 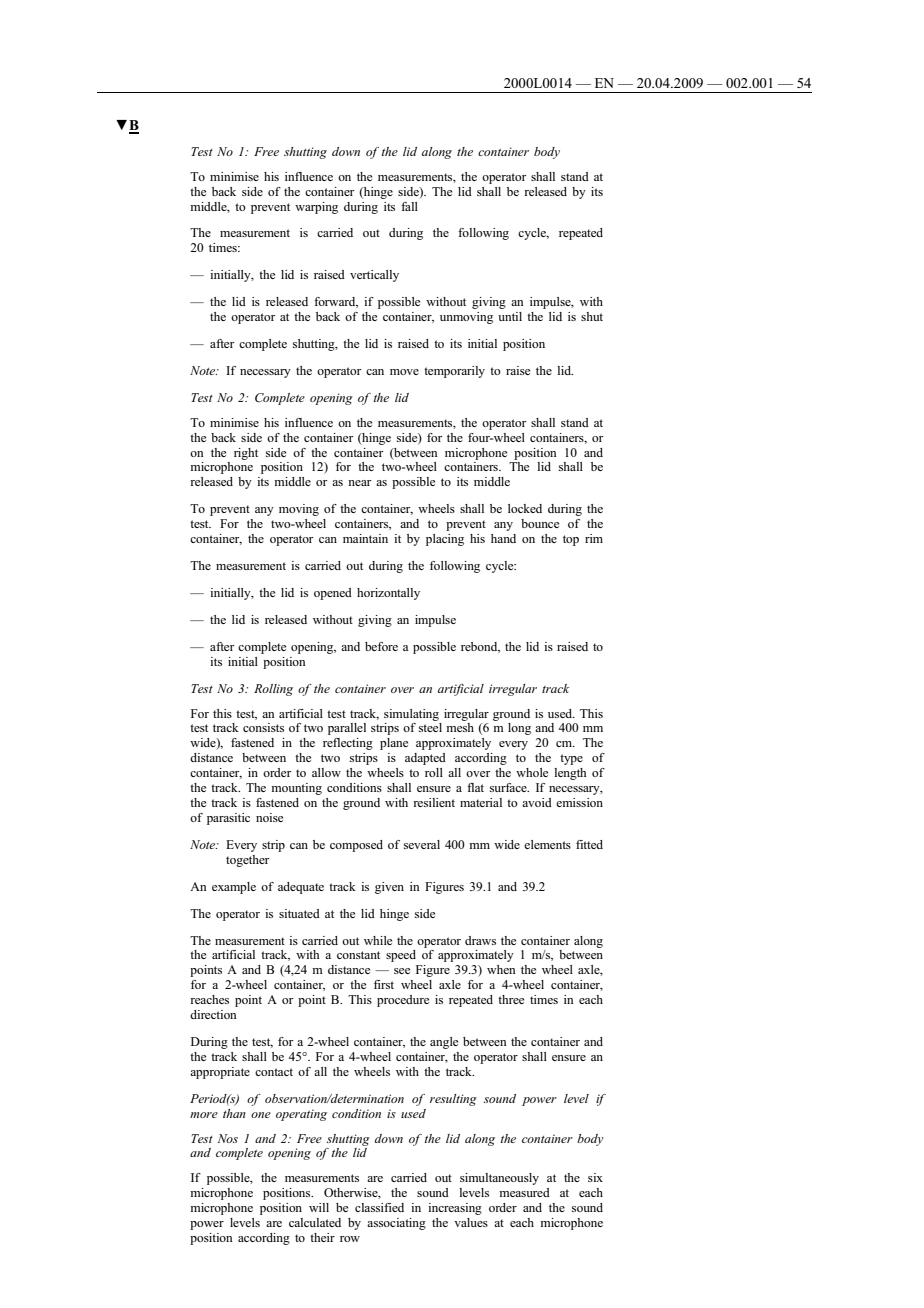 What do you see at coordinates (213, 1014) in the screenshot?
I see `direction` at bounding box center [213, 1014].
